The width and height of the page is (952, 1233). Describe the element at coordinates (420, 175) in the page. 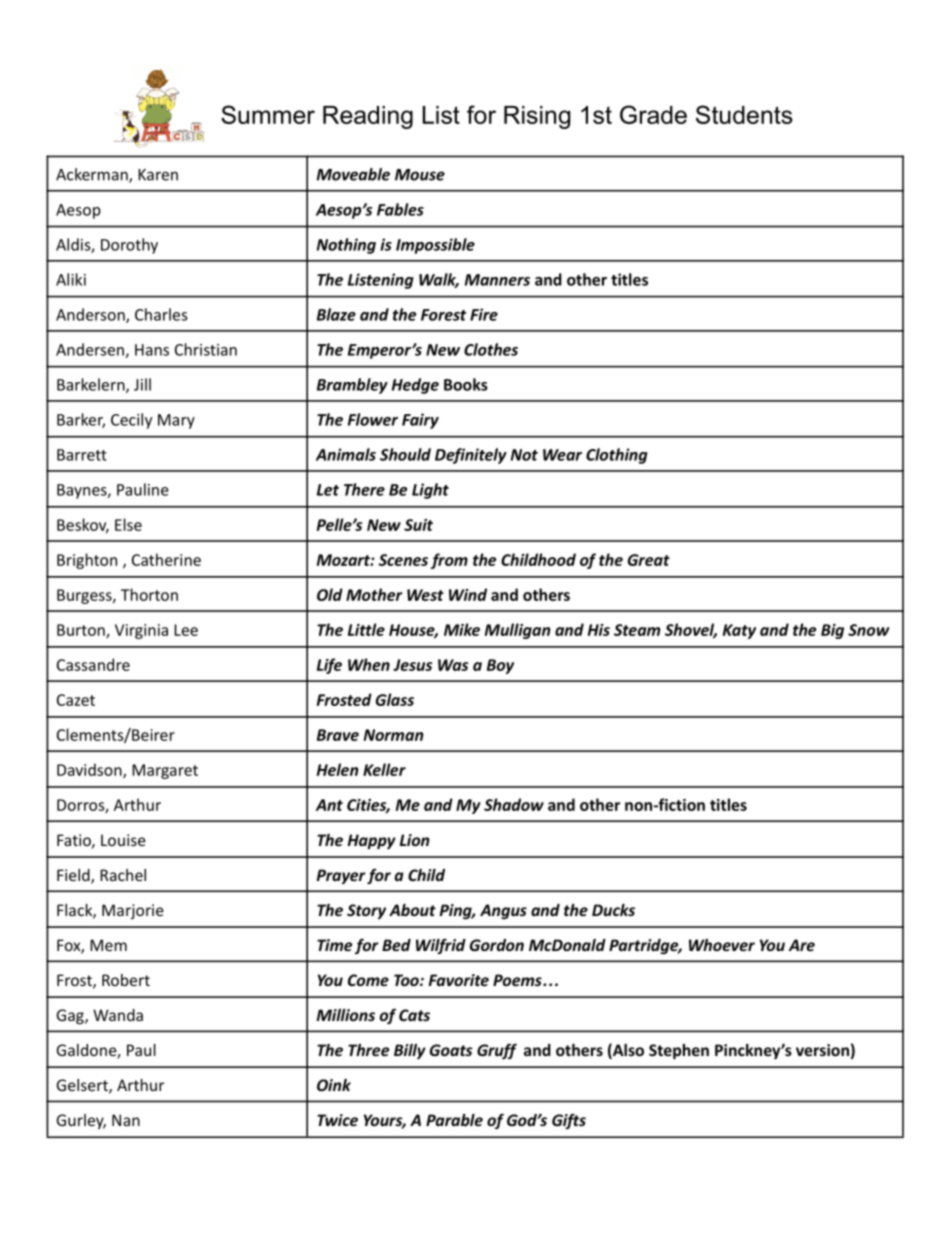

I see `Mouse` at that location.
